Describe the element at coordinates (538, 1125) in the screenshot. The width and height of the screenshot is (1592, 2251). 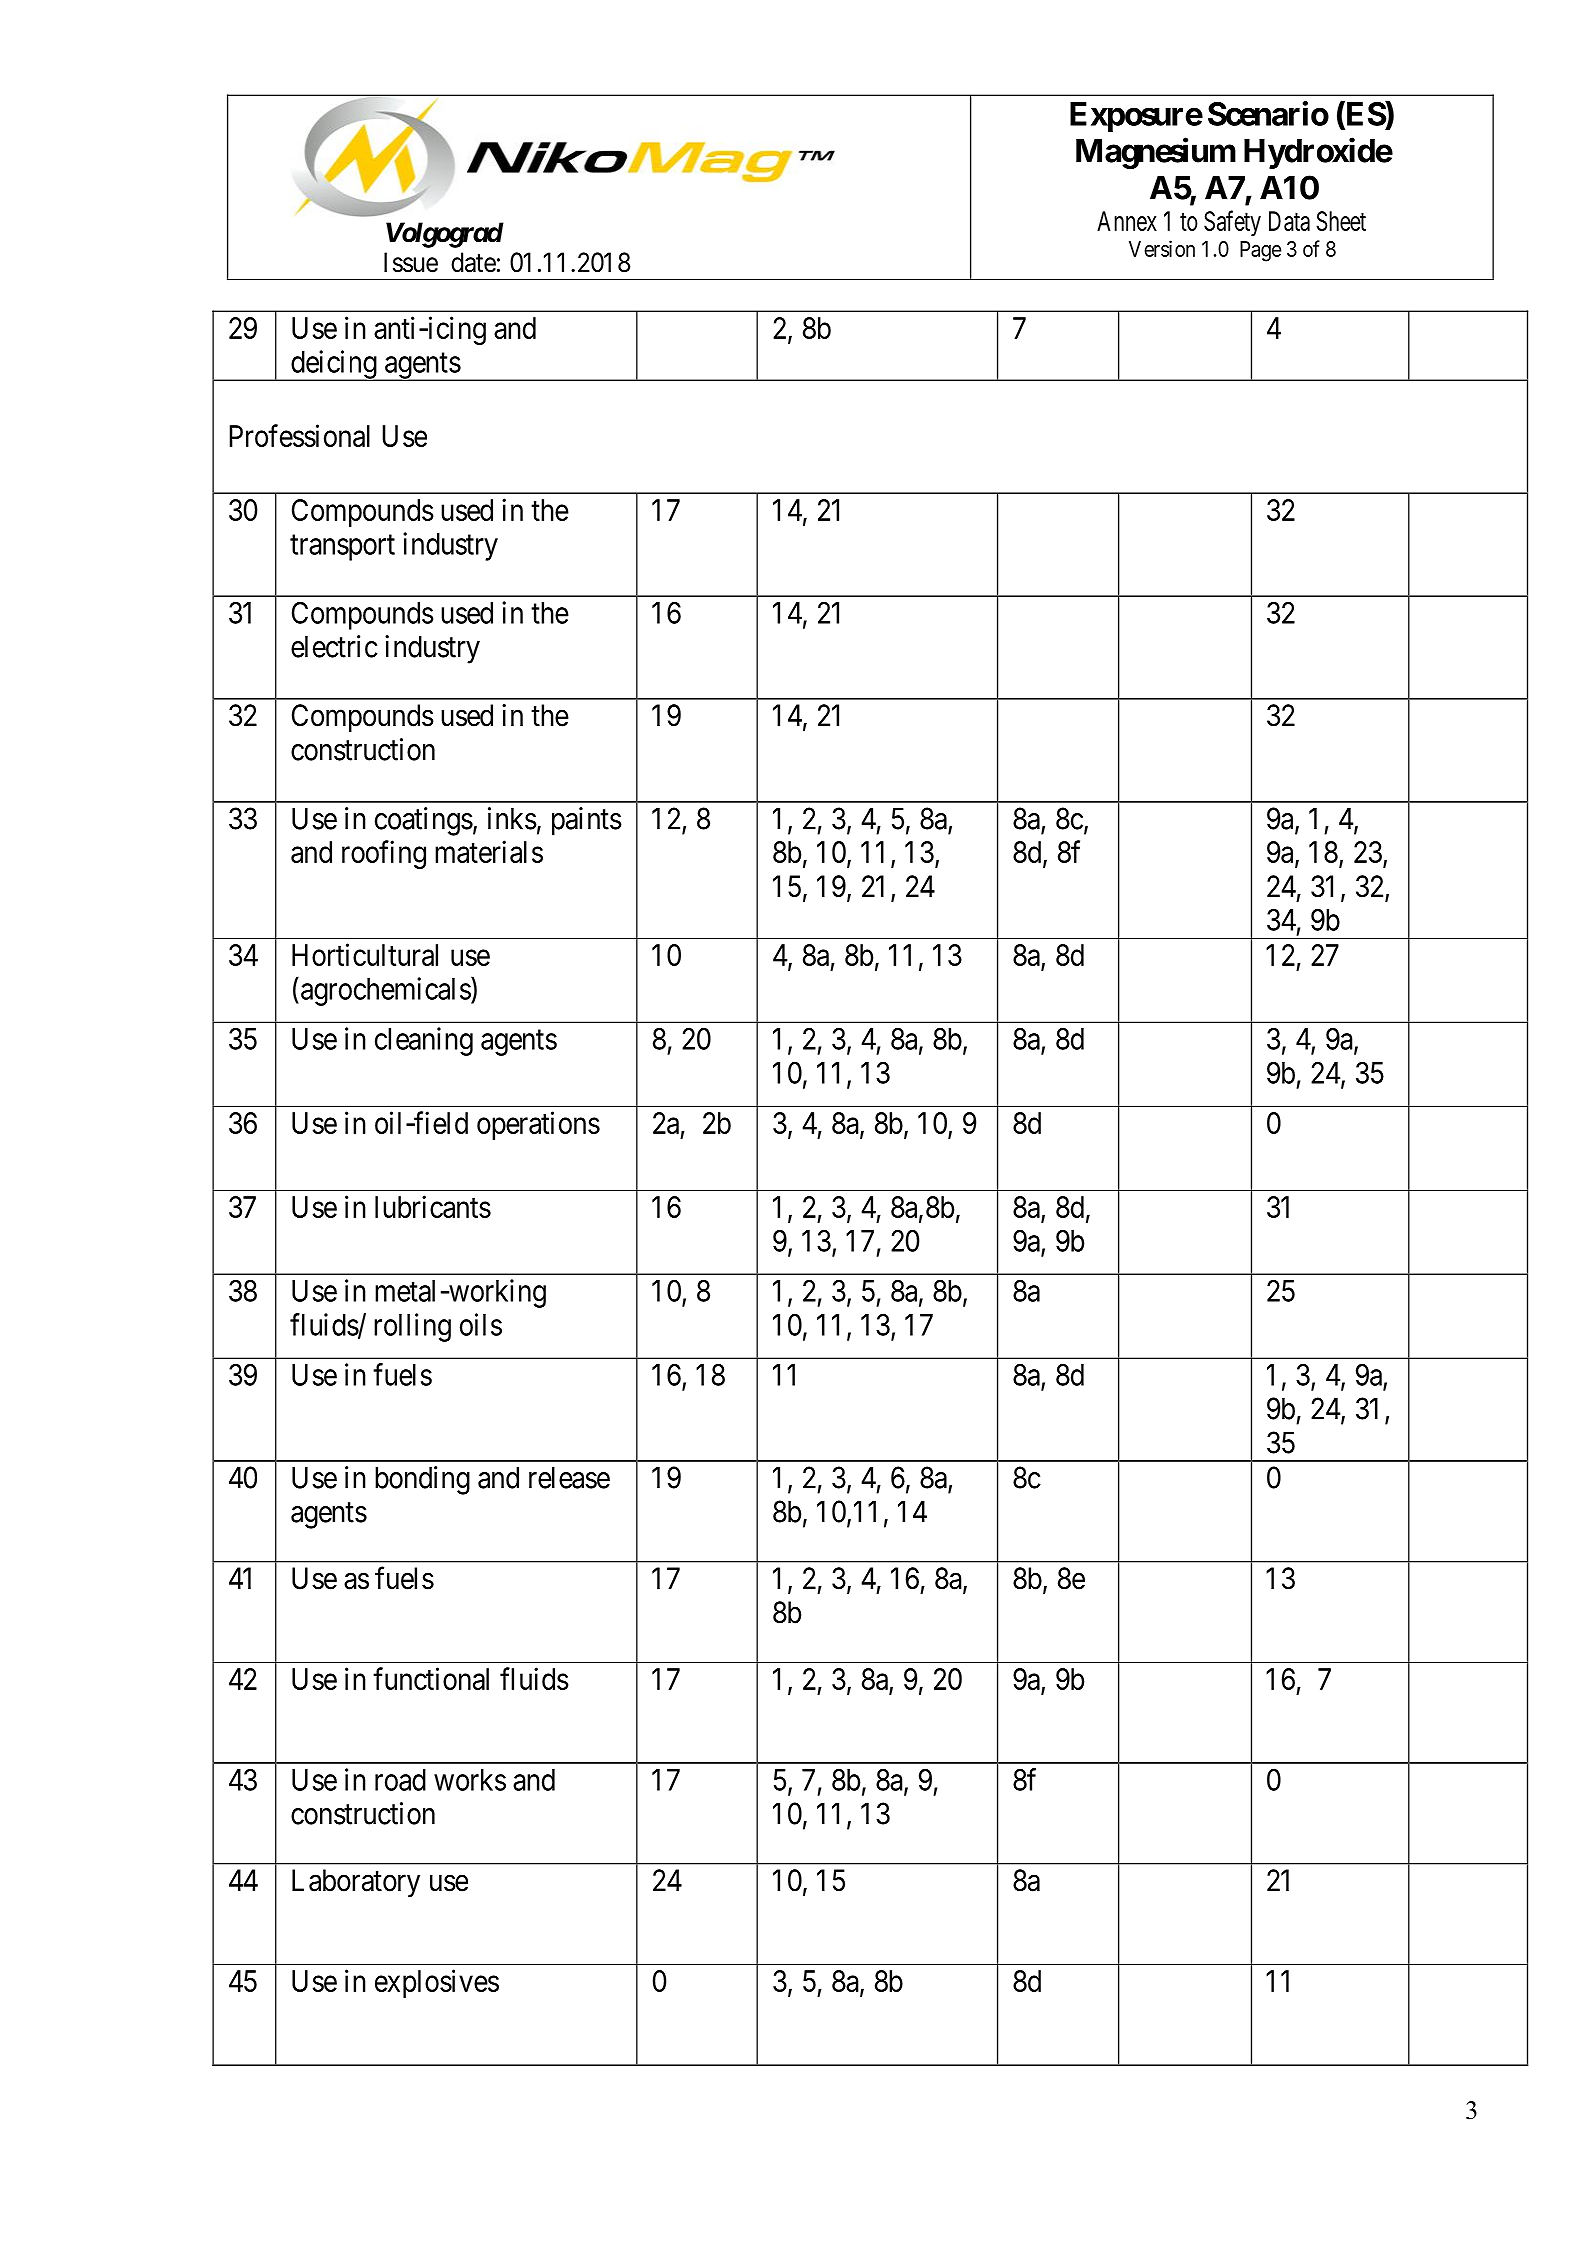
I see `operations` at that location.
